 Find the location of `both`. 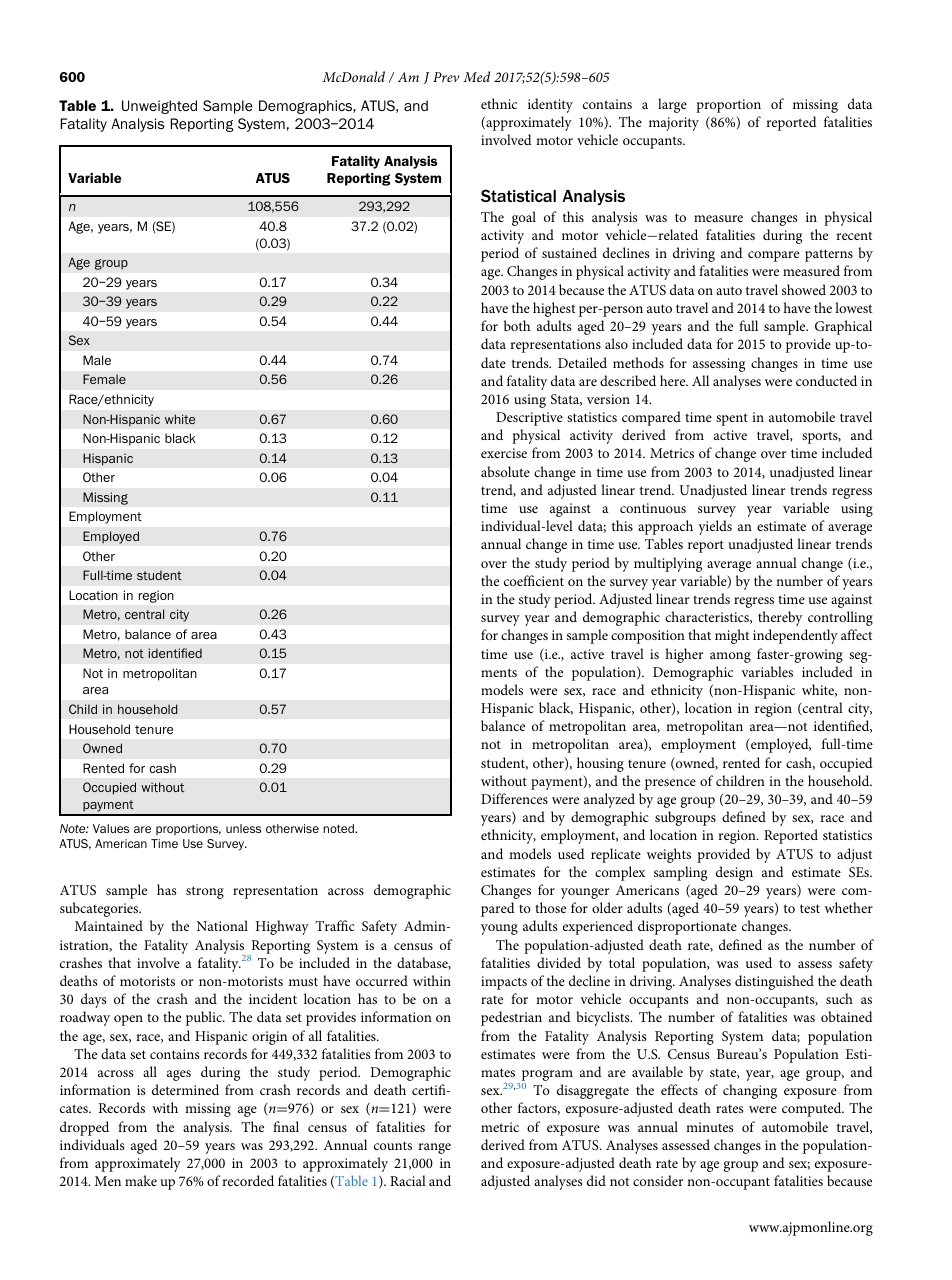

both is located at coordinates (517, 325).
